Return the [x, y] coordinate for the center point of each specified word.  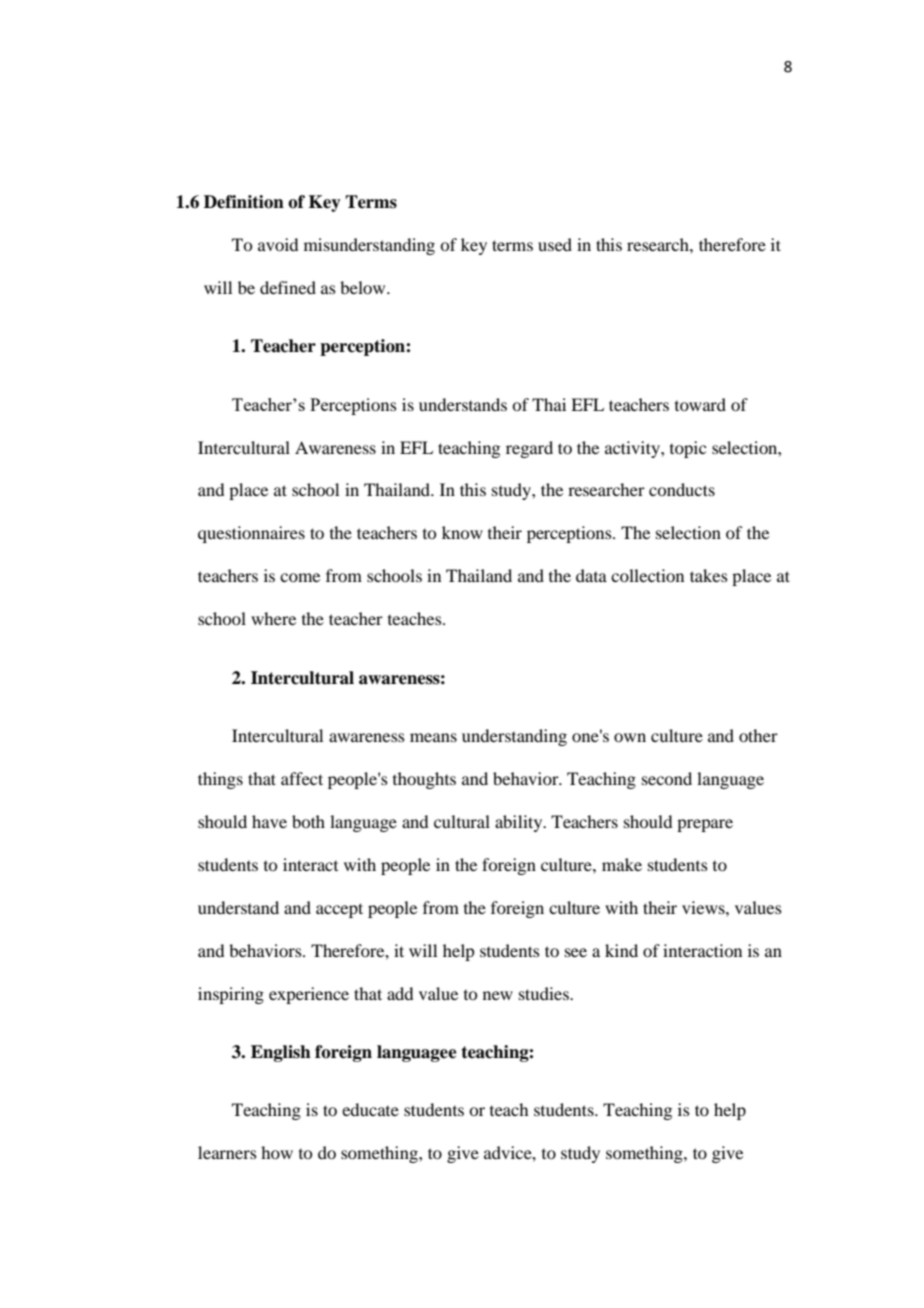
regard [529, 449]
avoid [278, 244]
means [433, 737]
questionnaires [251, 534]
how [277, 1152]
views [704, 907]
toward [700, 404]
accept [339, 910]
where [273, 618]
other [758, 735]
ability [520, 823]
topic [688, 449]
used [555, 244]
